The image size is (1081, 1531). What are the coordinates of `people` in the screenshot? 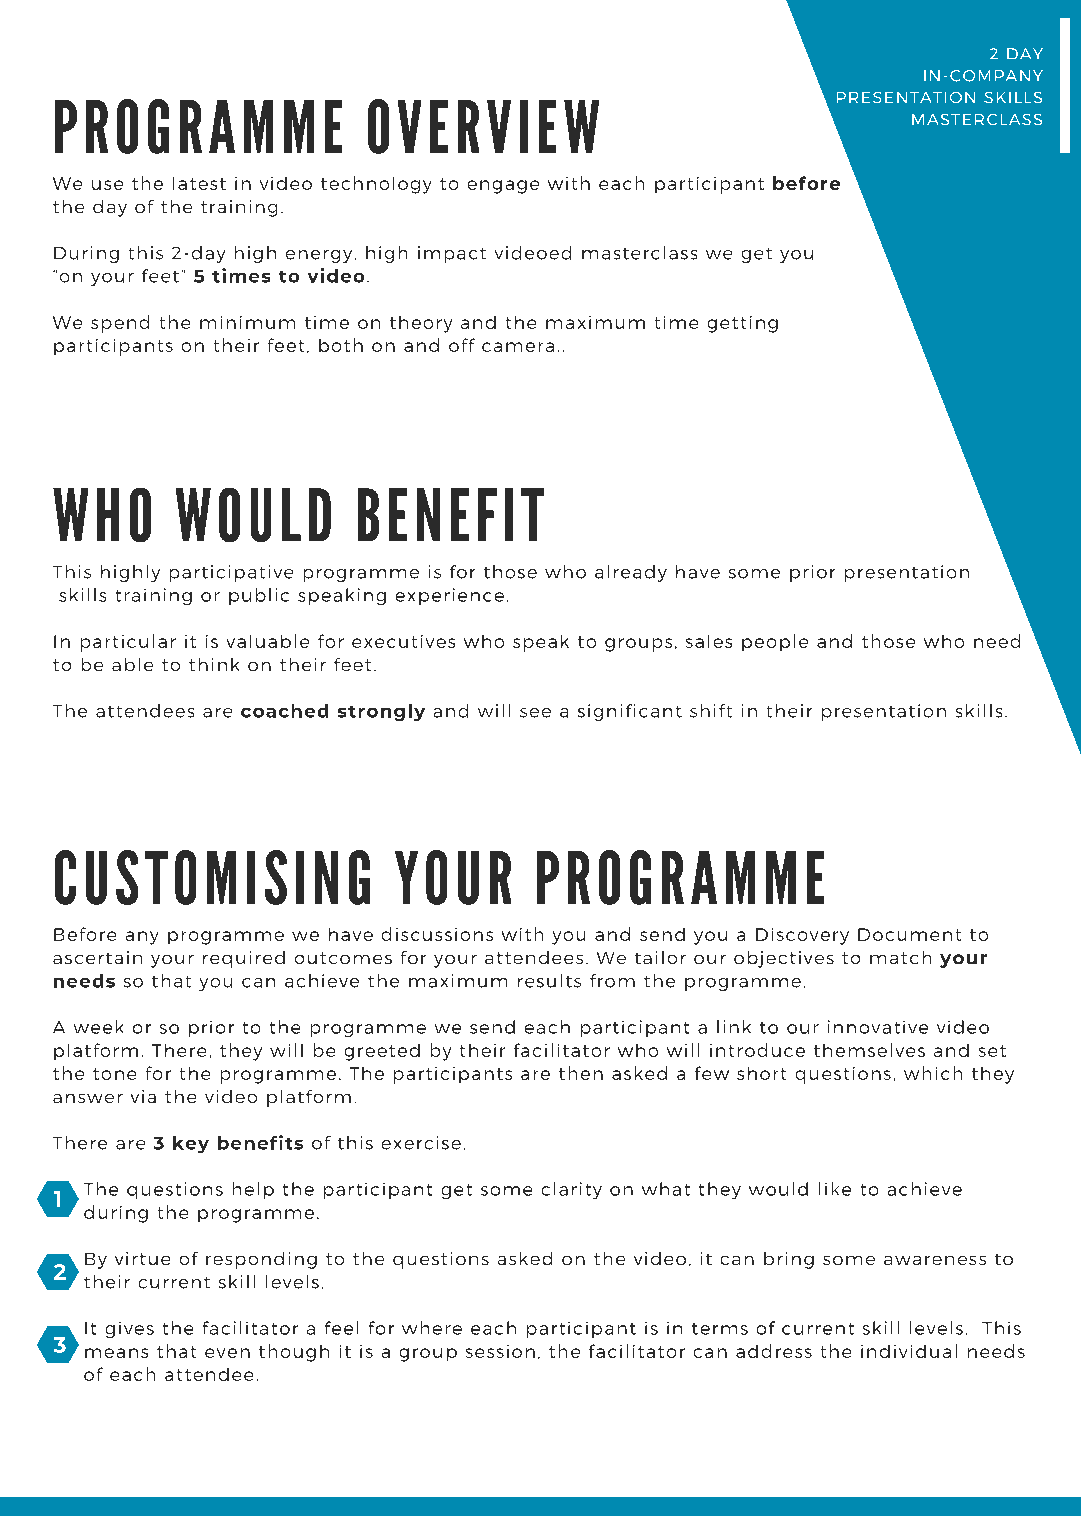 It's located at (775, 642).
